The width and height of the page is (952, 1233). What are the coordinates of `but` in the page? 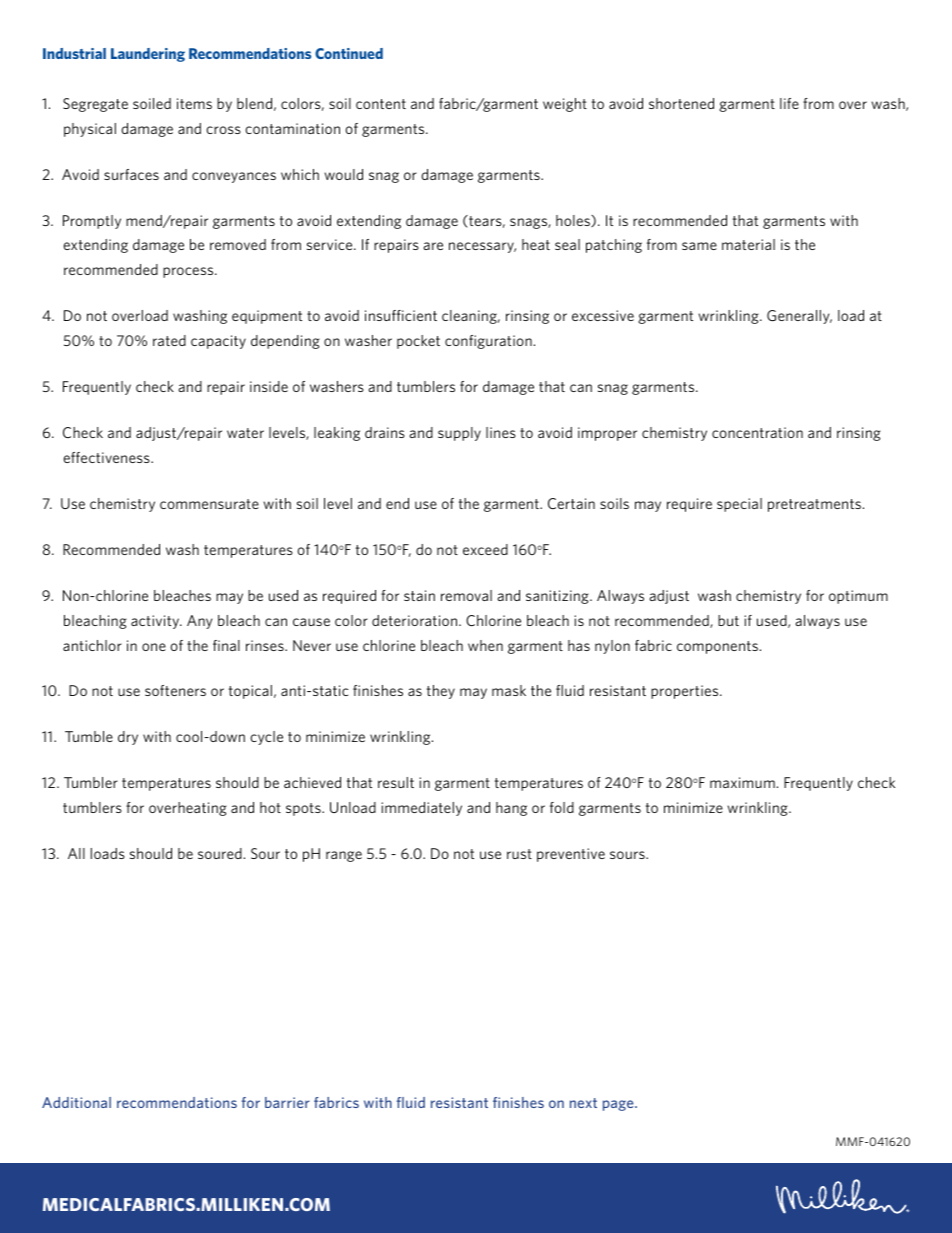 It's located at (728, 620).
